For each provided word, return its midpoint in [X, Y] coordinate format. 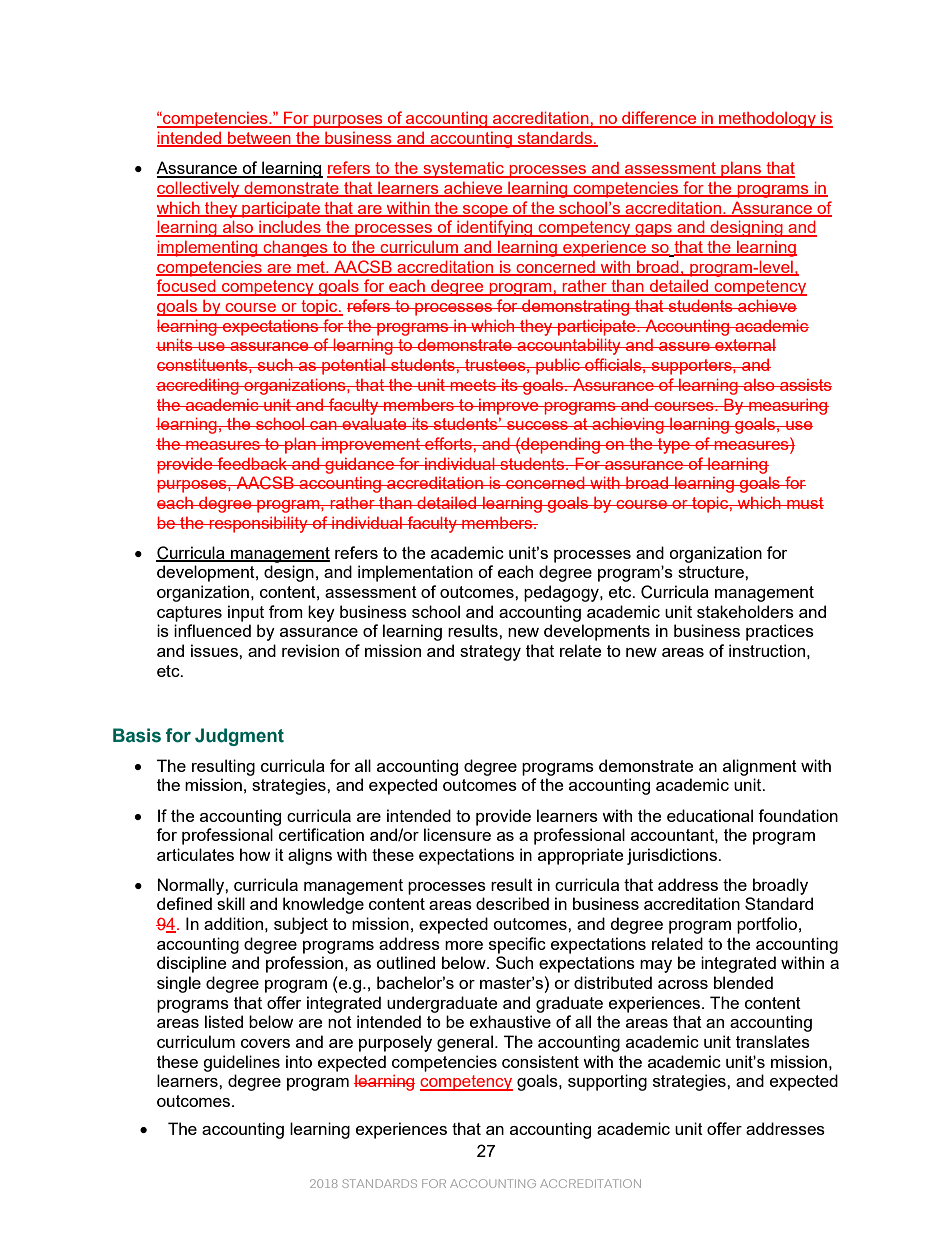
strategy [490, 653]
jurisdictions [673, 856]
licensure [457, 834]
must [804, 503]
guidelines [241, 1063]
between [259, 139]
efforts [448, 443]
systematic [463, 170]
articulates [195, 854]
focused [187, 287]
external [744, 345]
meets [473, 385]
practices [780, 632]
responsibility [258, 524]
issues [215, 650]
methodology [767, 120]
